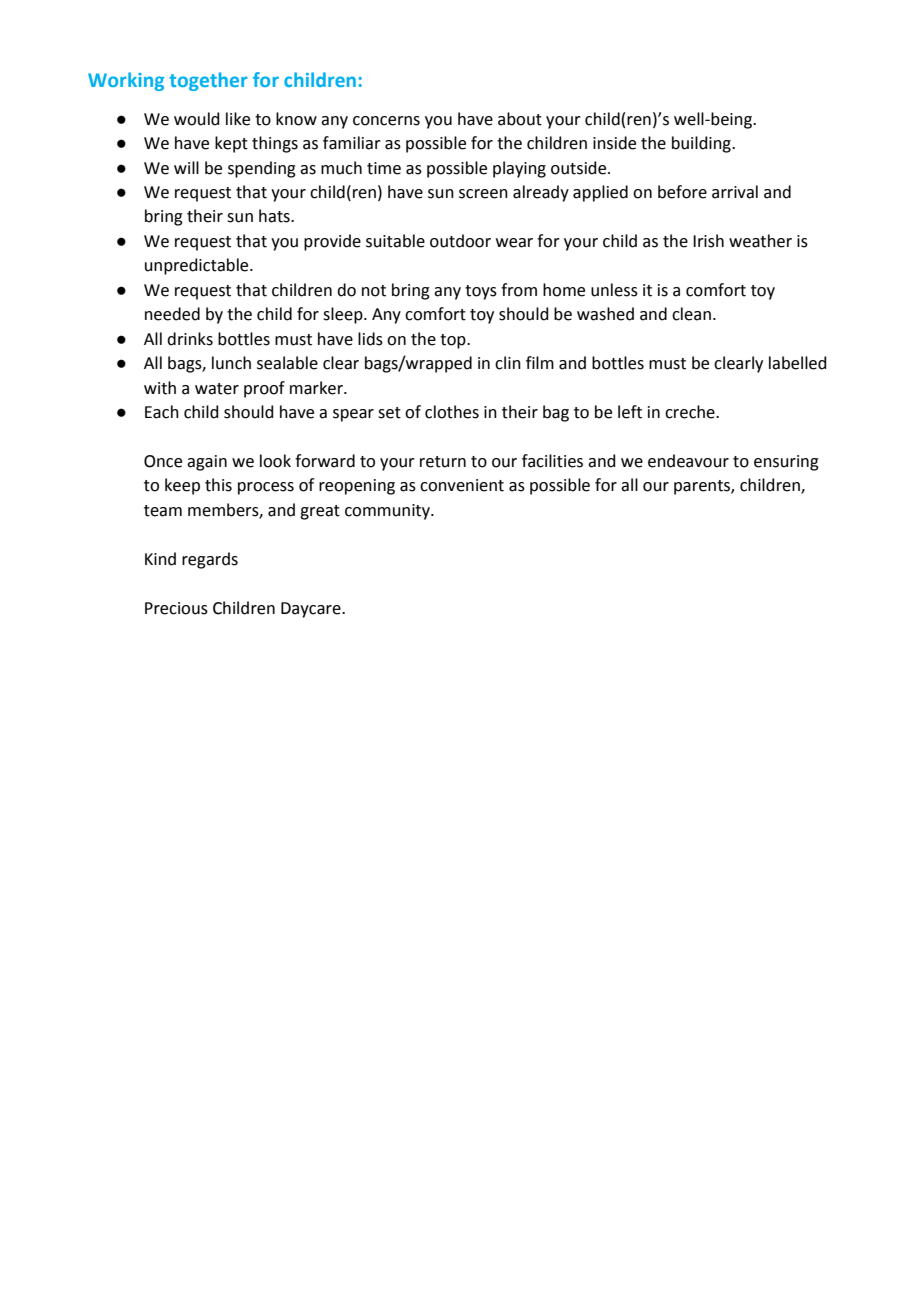 The width and height of the screenshot is (924, 1308). What do you see at coordinates (208, 81) in the screenshot?
I see `together` at bounding box center [208, 81].
